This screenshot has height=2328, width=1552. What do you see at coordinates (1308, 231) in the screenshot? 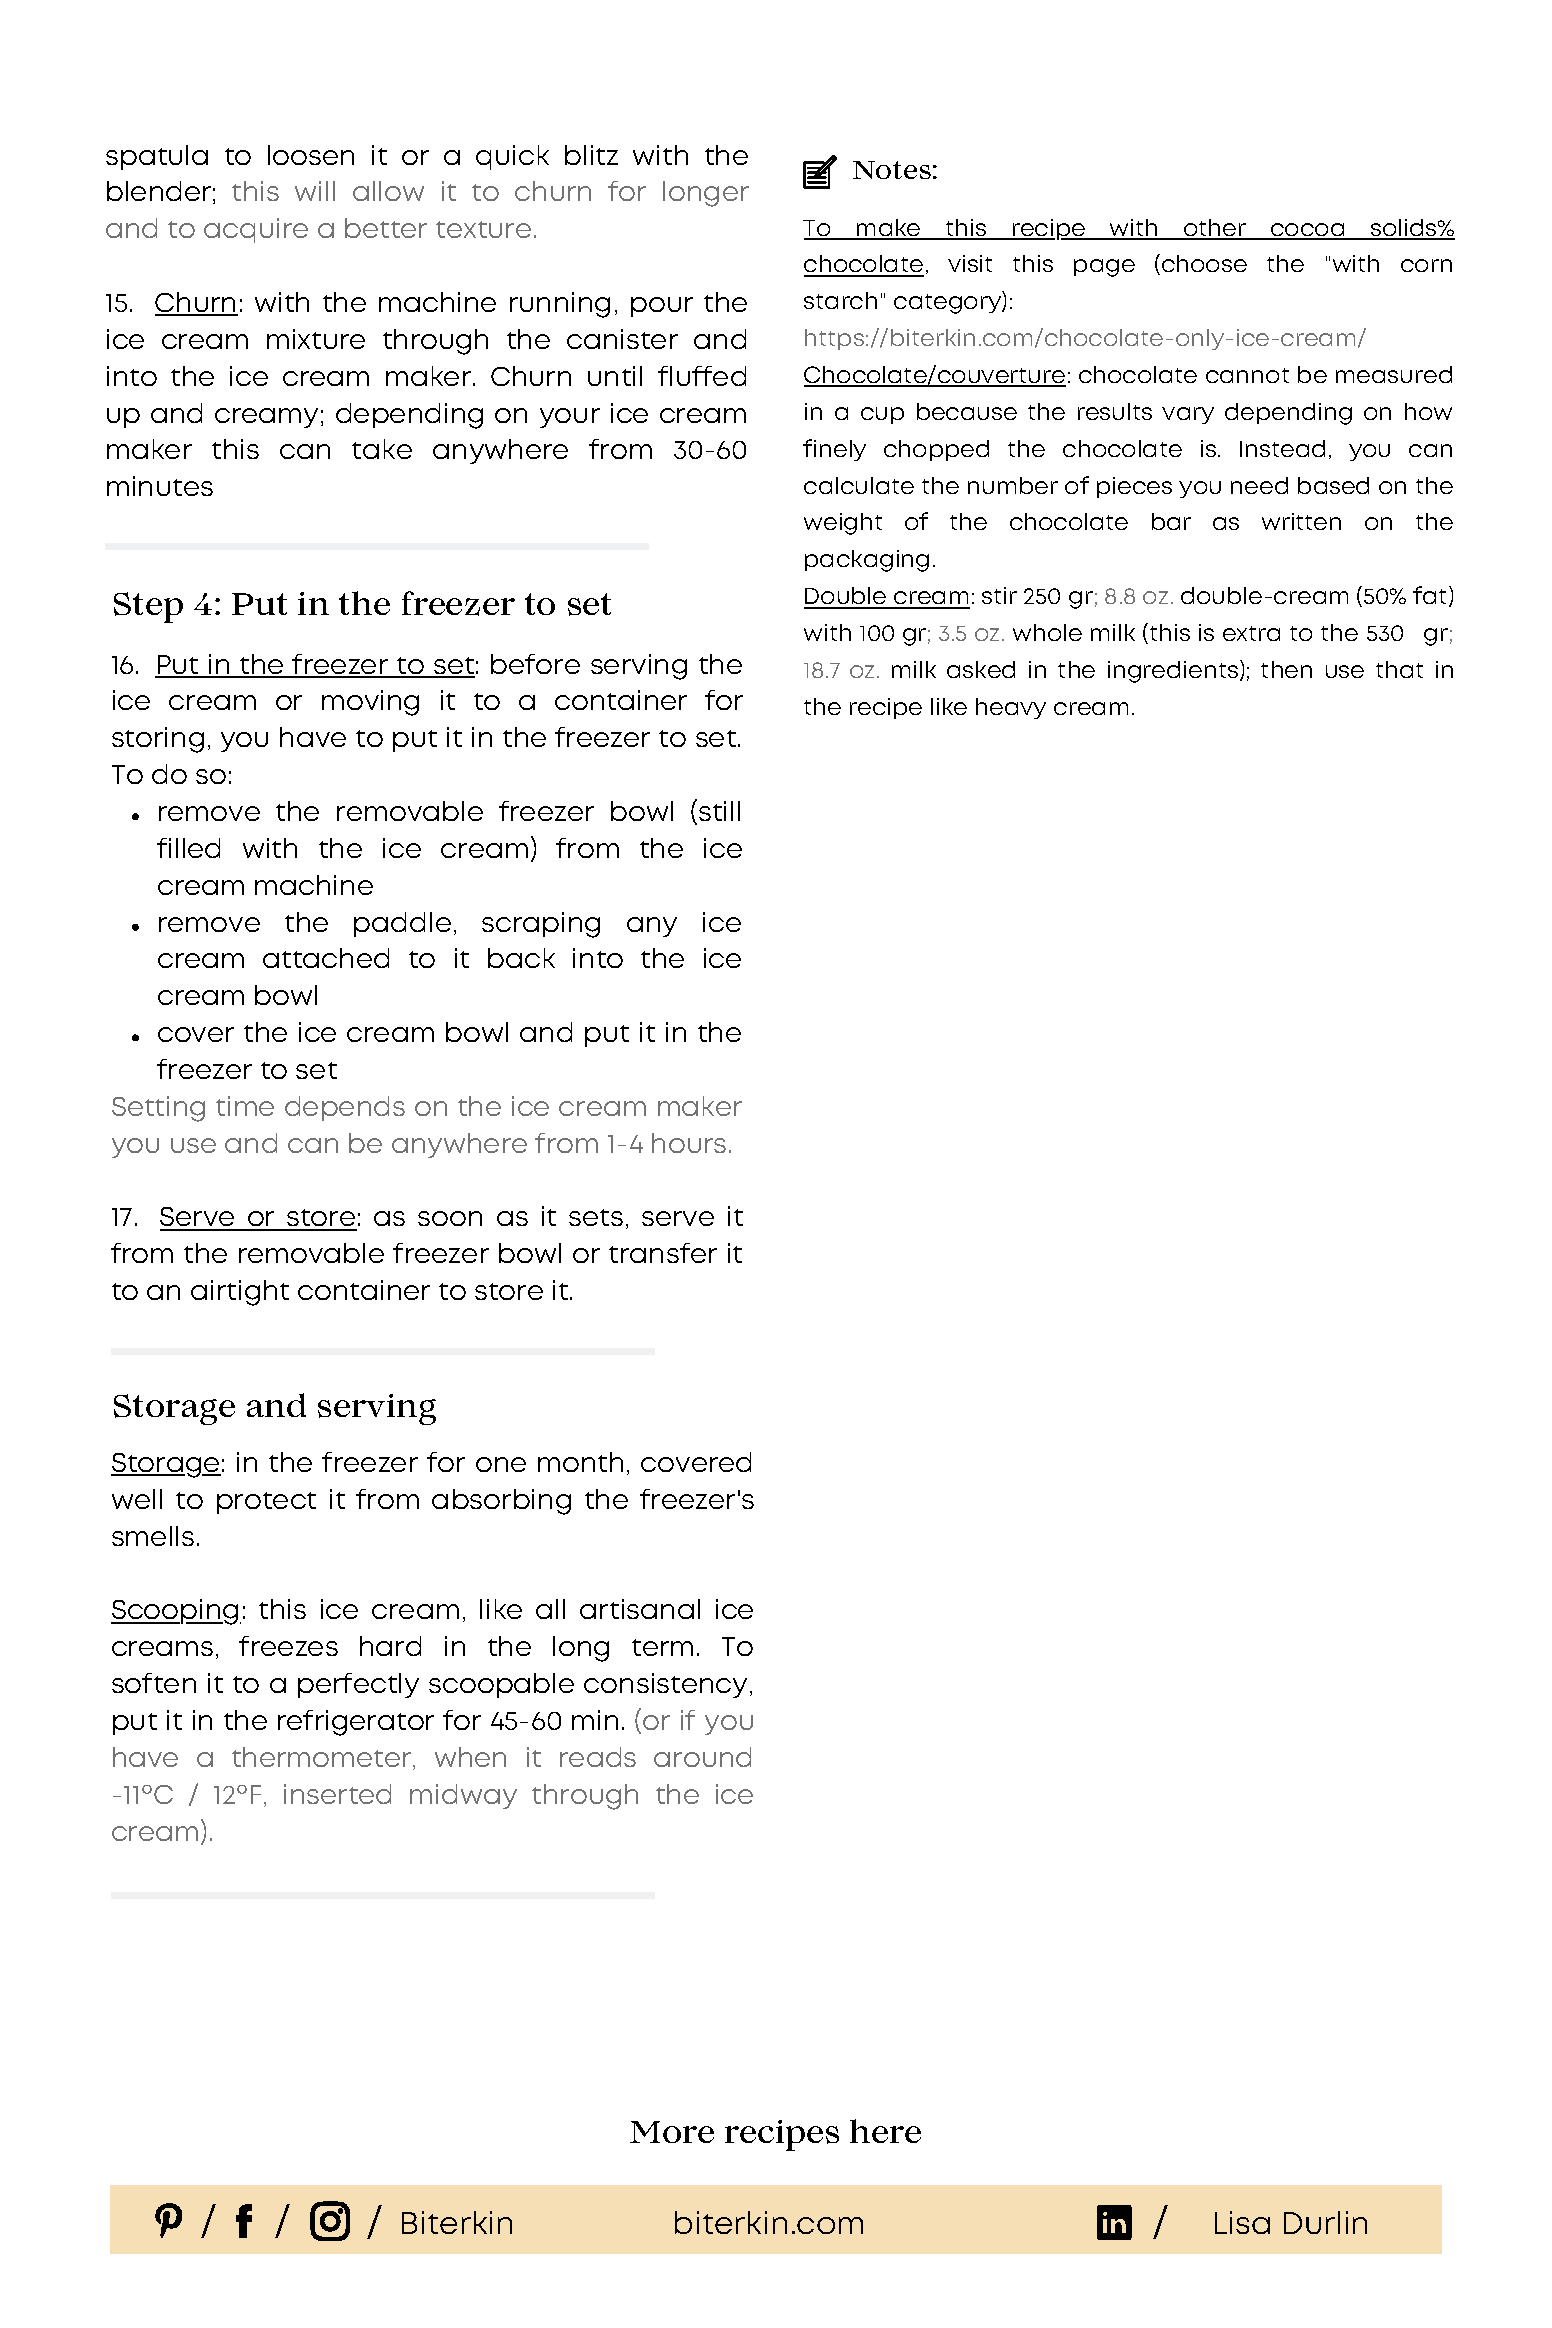
I see `cocoa` at bounding box center [1308, 231].
